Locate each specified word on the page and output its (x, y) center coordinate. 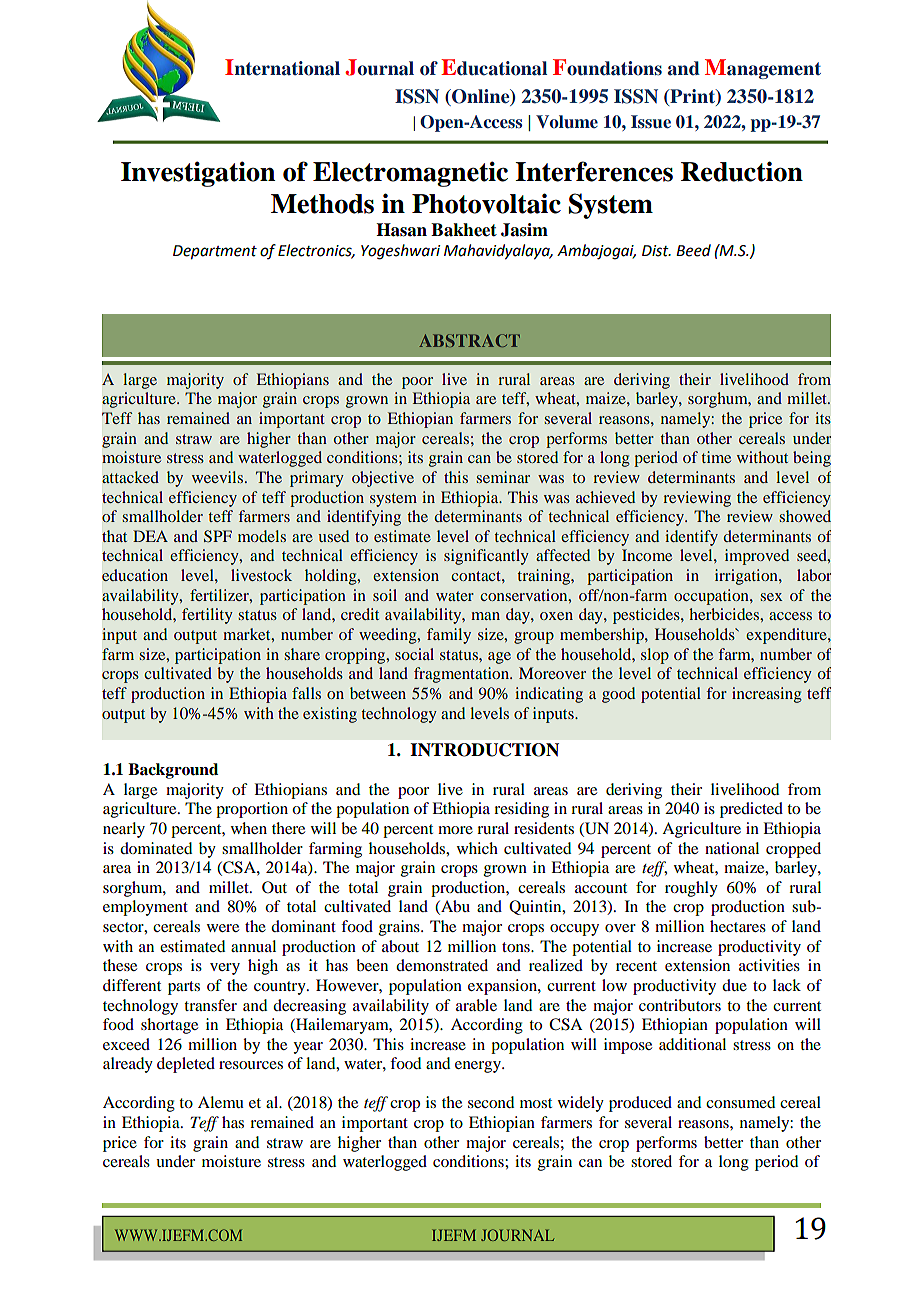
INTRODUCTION (485, 750)
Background (173, 771)
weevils (217, 477)
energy (479, 1067)
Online (481, 97)
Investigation (198, 174)
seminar (503, 477)
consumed (740, 1102)
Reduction (742, 171)
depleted (186, 1065)
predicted (751, 810)
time (716, 457)
